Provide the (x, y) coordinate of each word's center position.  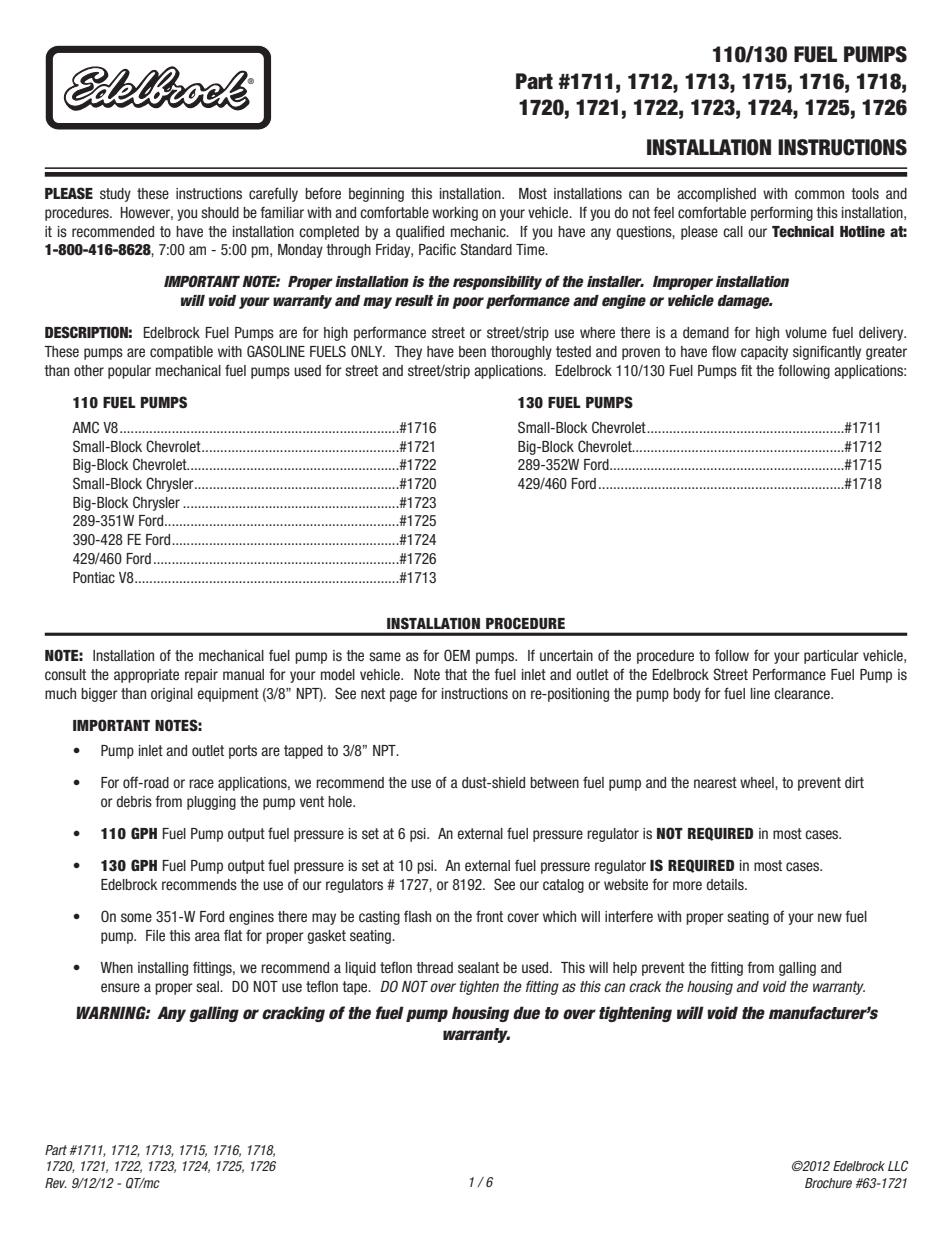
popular (129, 372)
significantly (827, 352)
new (830, 917)
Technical (803, 232)
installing (163, 969)
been (472, 351)
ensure (120, 987)
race (201, 783)
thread (434, 967)
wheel (758, 782)
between (554, 782)
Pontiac (94, 577)
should (220, 212)
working (455, 214)
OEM (457, 655)
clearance (803, 693)
